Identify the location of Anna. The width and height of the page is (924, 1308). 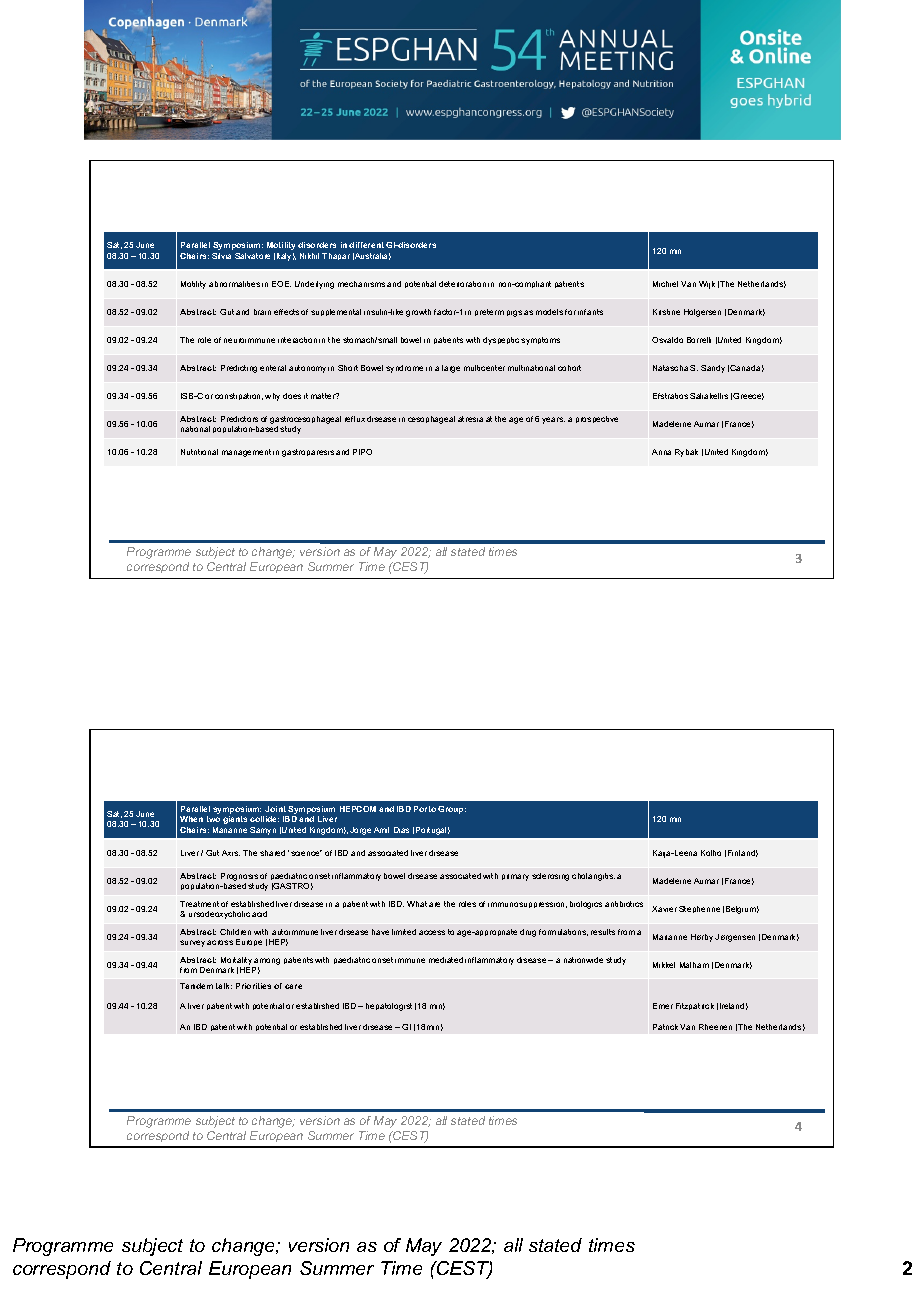
(661, 452).
